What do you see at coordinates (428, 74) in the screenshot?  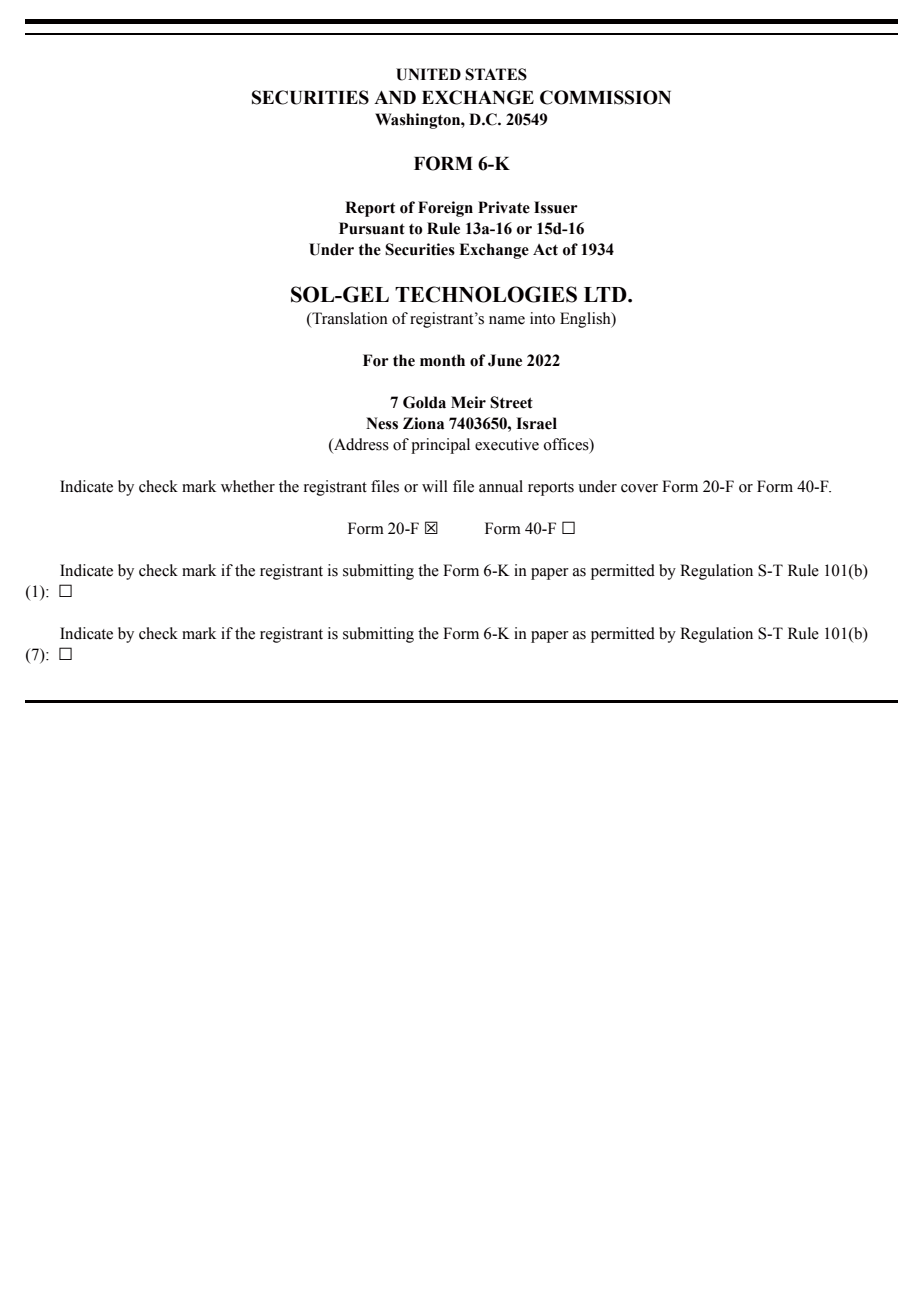 I see `UNITED` at bounding box center [428, 74].
